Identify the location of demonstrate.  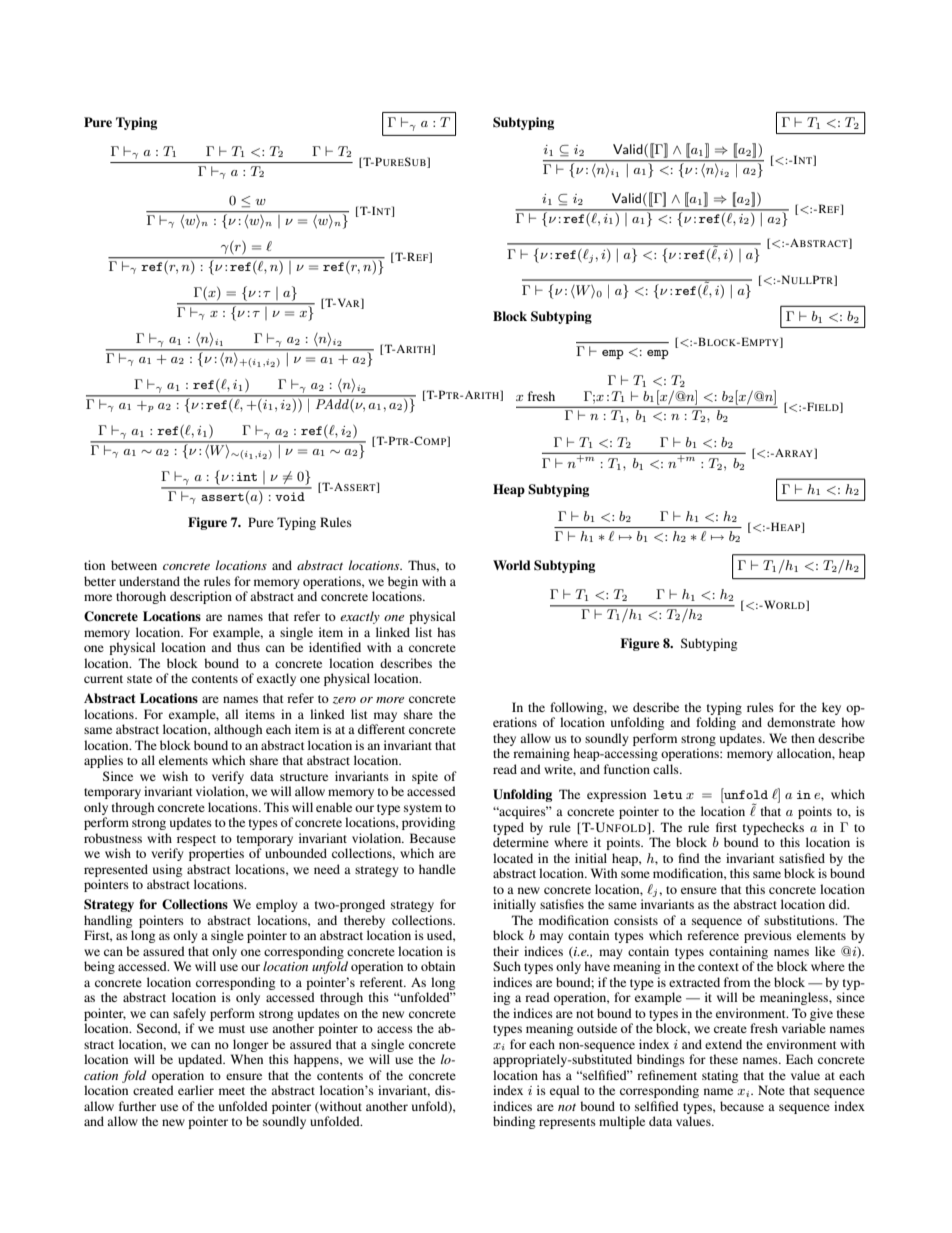
(801, 722).
